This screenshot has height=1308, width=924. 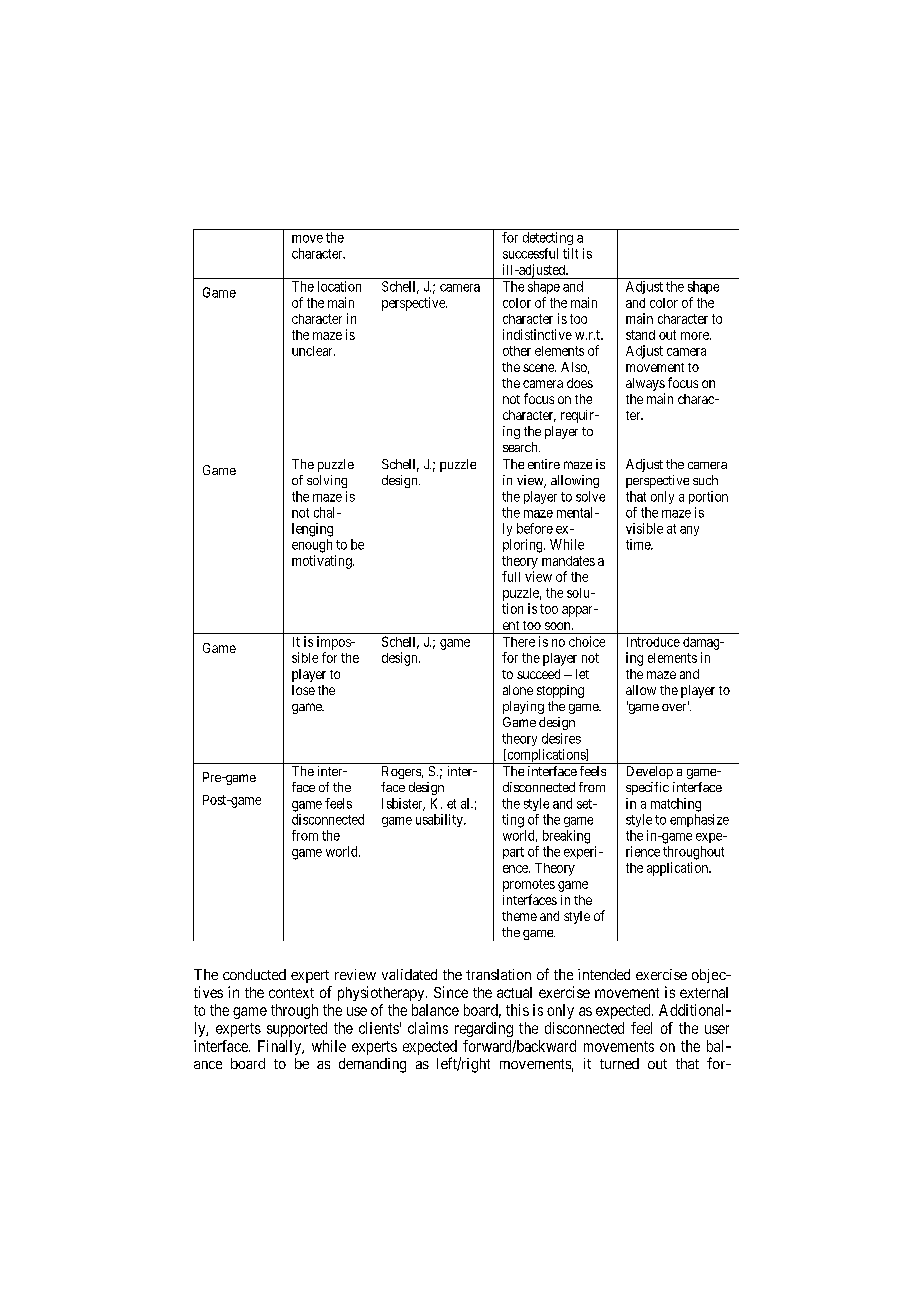 What do you see at coordinates (303, 690) in the screenshot?
I see `lose` at bounding box center [303, 690].
